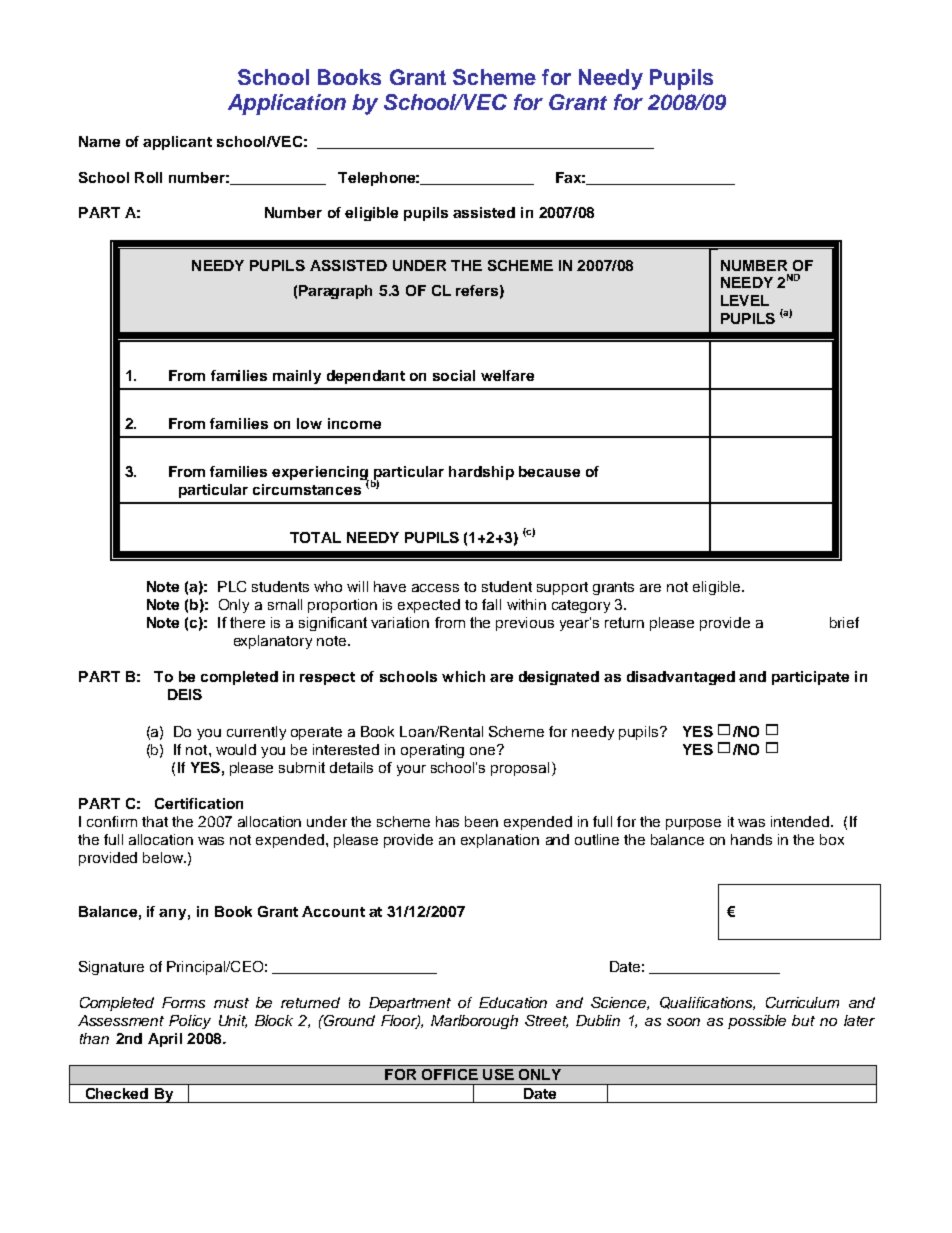 Image resolution: width=952 pixels, height=1233 pixels. What do you see at coordinates (757, 1022) in the screenshot?
I see `possible` at bounding box center [757, 1022].
